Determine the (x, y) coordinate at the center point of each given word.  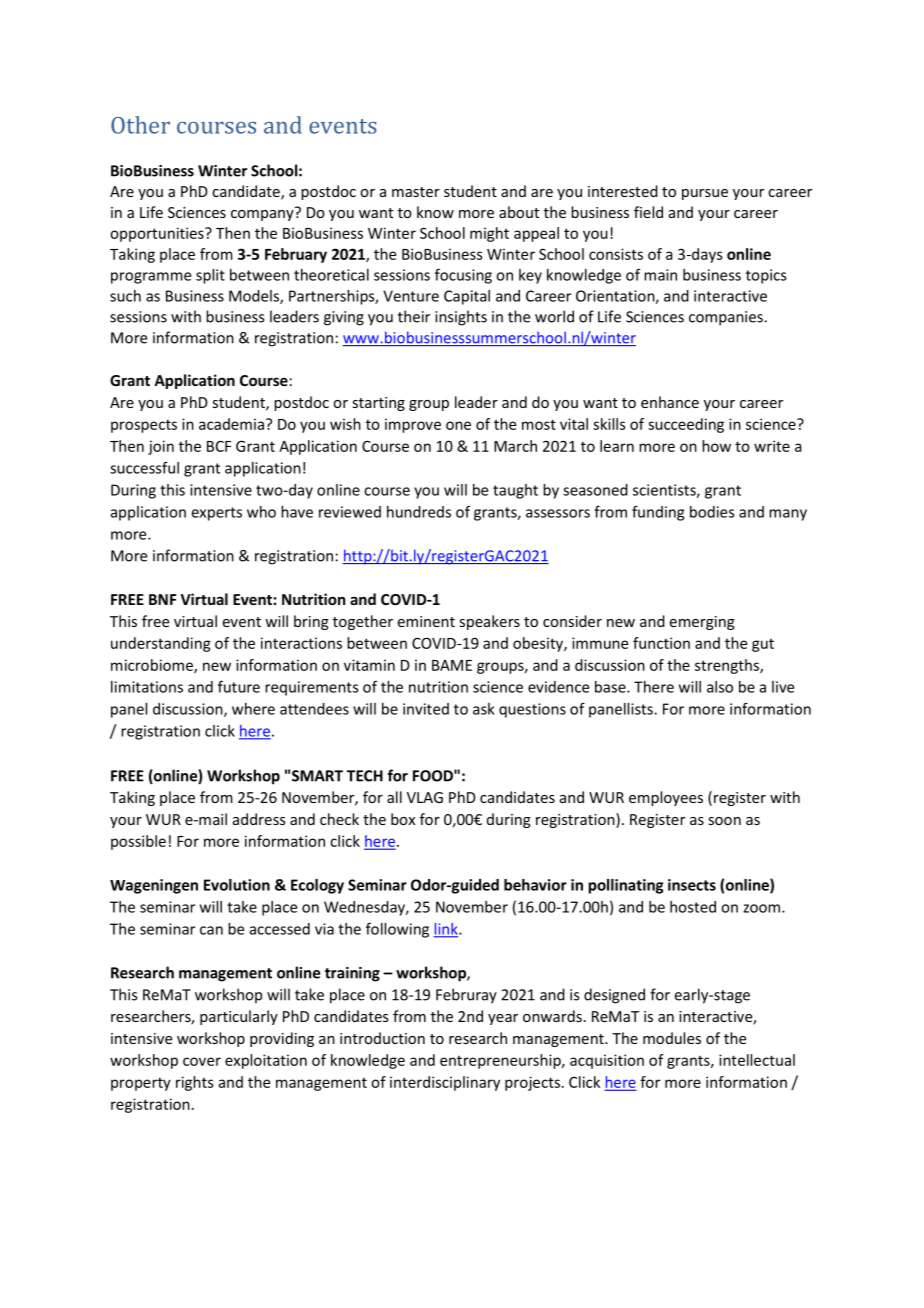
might (489, 234)
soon (724, 821)
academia (231, 424)
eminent (426, 621)
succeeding (686, 425)
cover (202, 1061)
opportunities (158, 234)
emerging (702, 623)
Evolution (237, 885)
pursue (705, 194)
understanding (161, 644)
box (403, 819)
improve (413, 425)
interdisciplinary (445, 1083)
